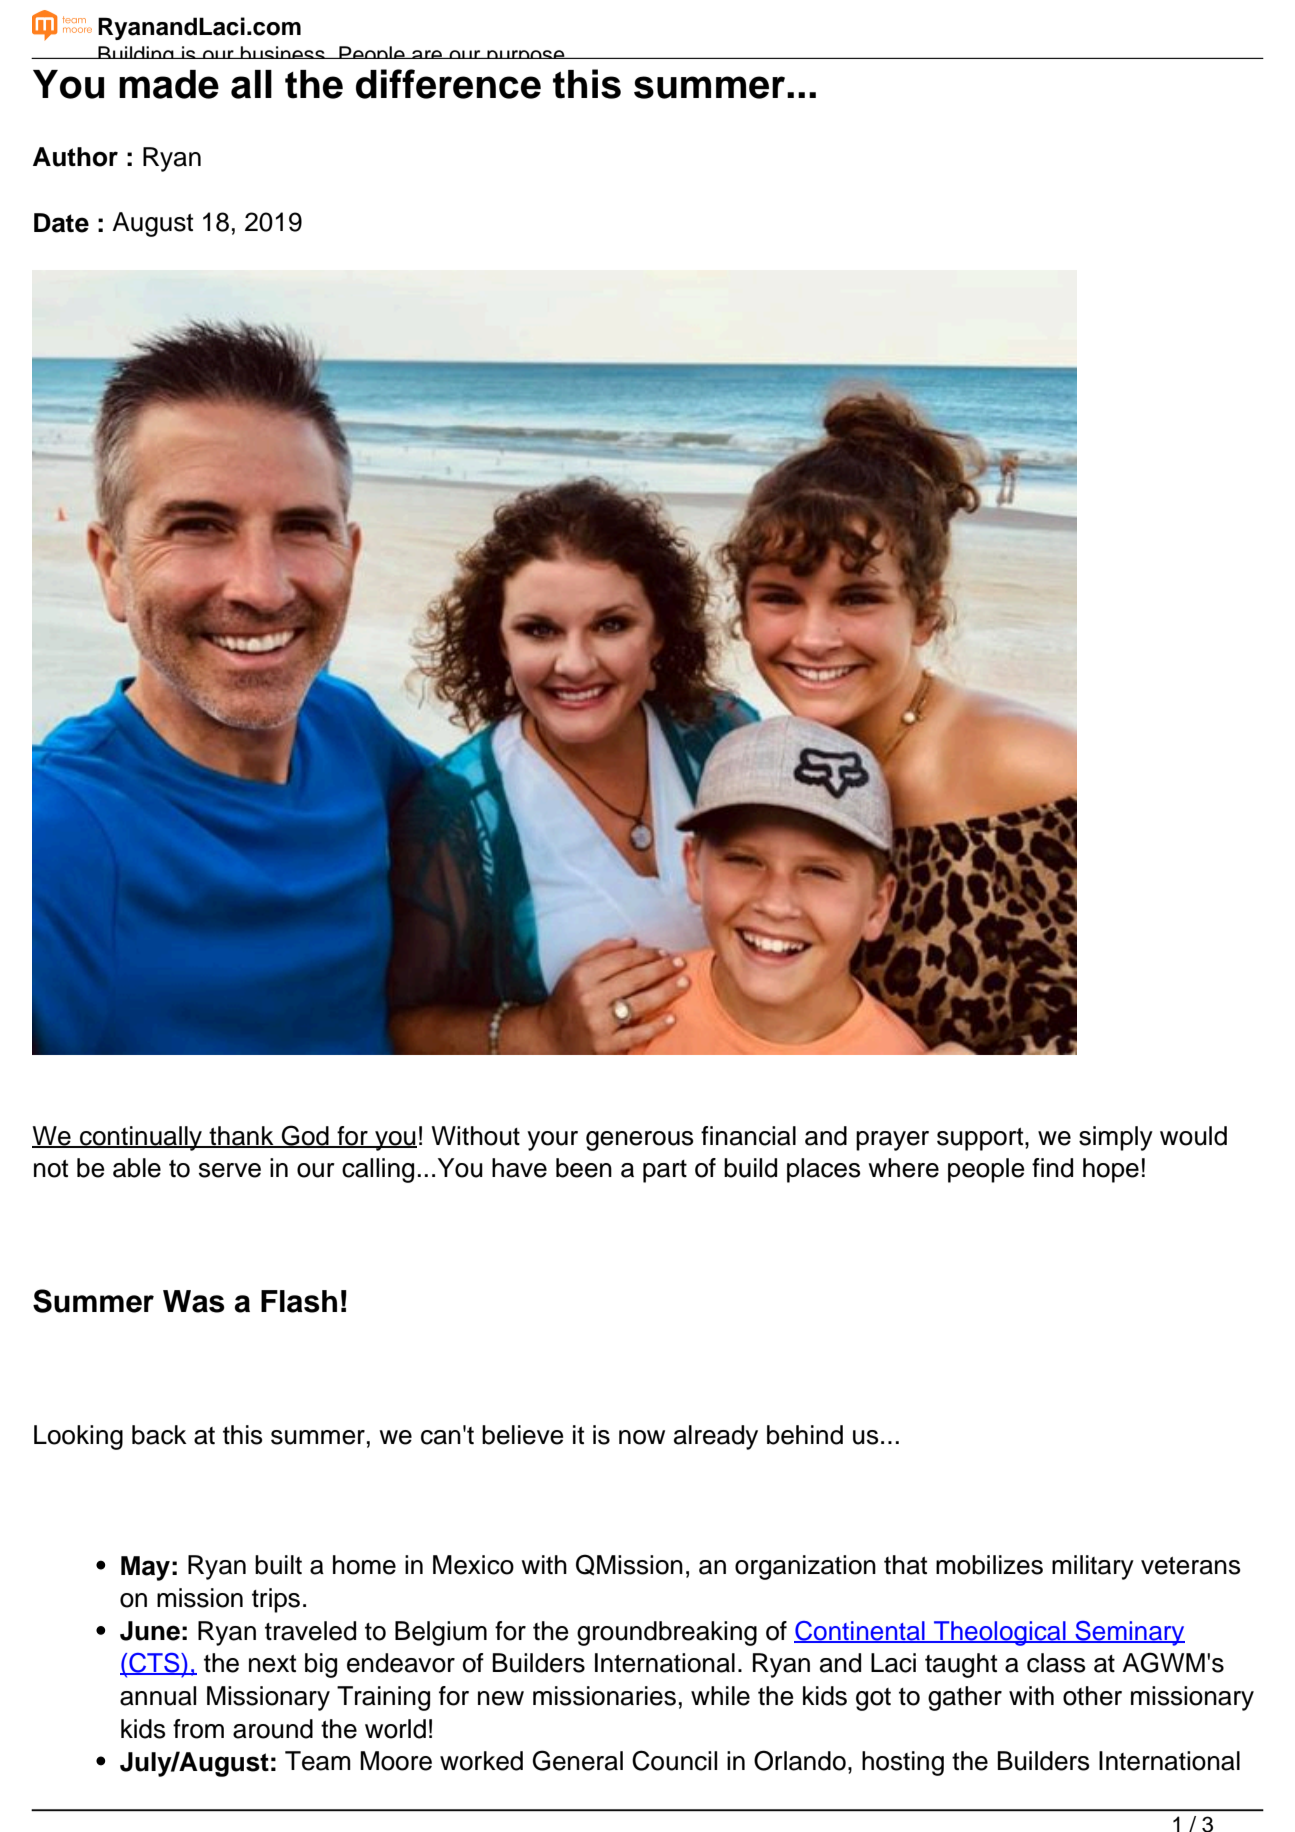  Describe the element at coordinates (427, 54) in the screenshot. I see `are` at that location.
